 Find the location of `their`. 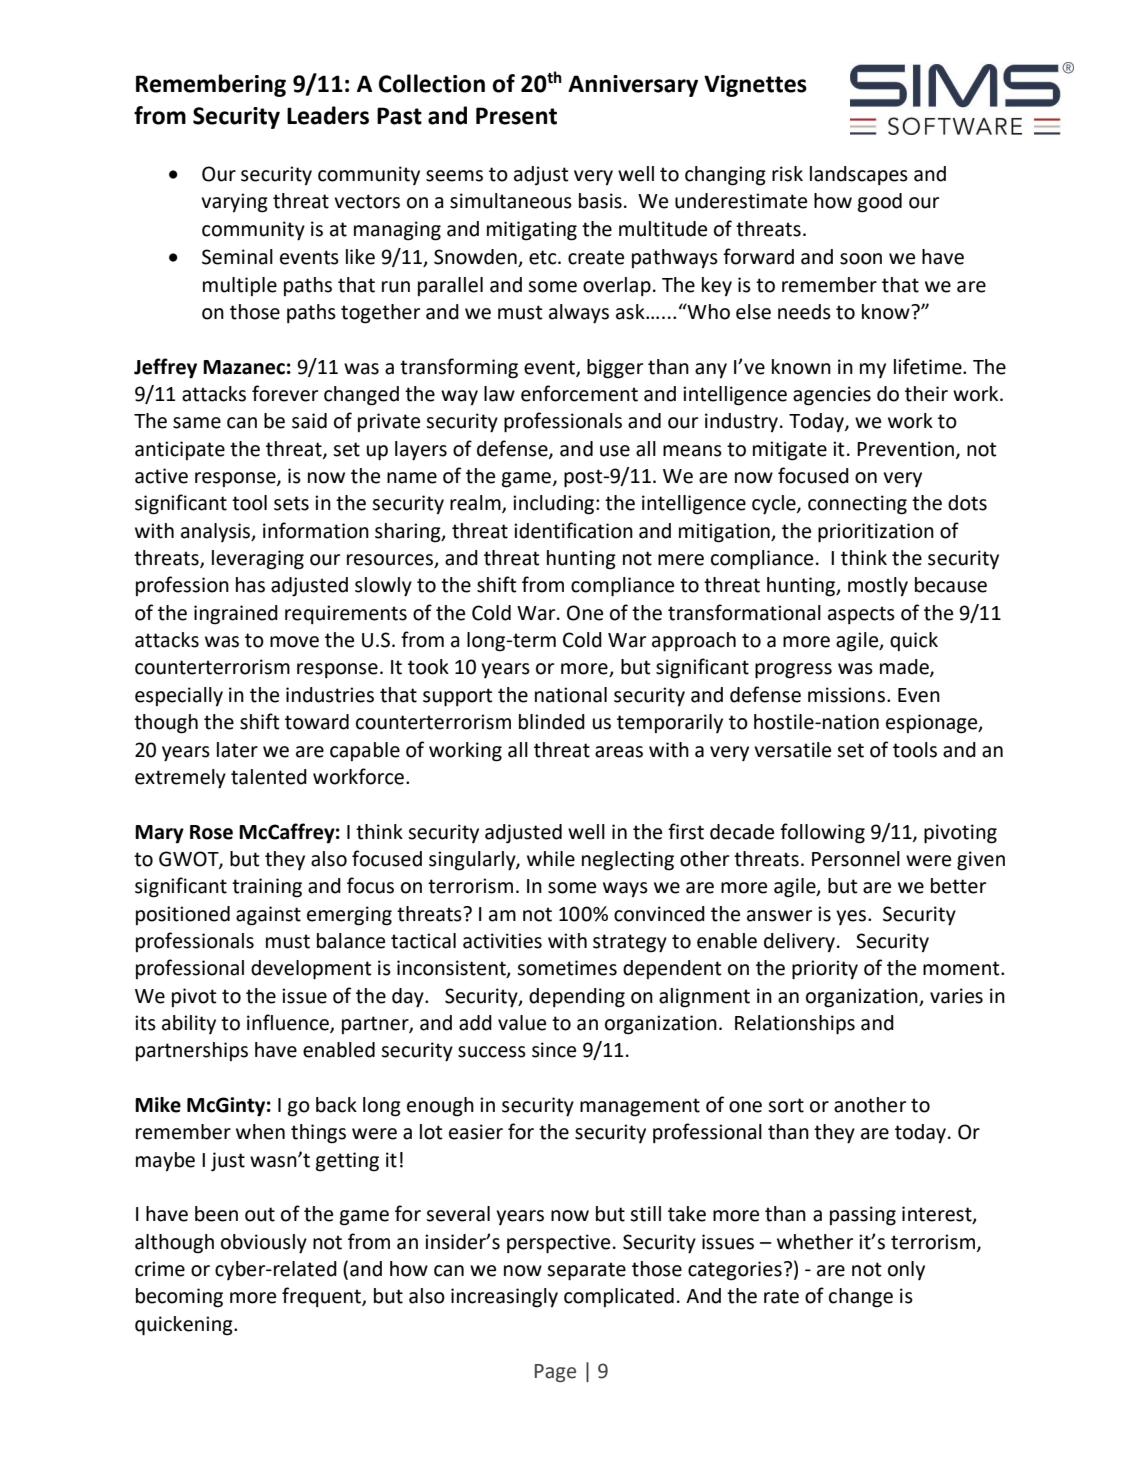

their is located at coordinates (926, 394).
